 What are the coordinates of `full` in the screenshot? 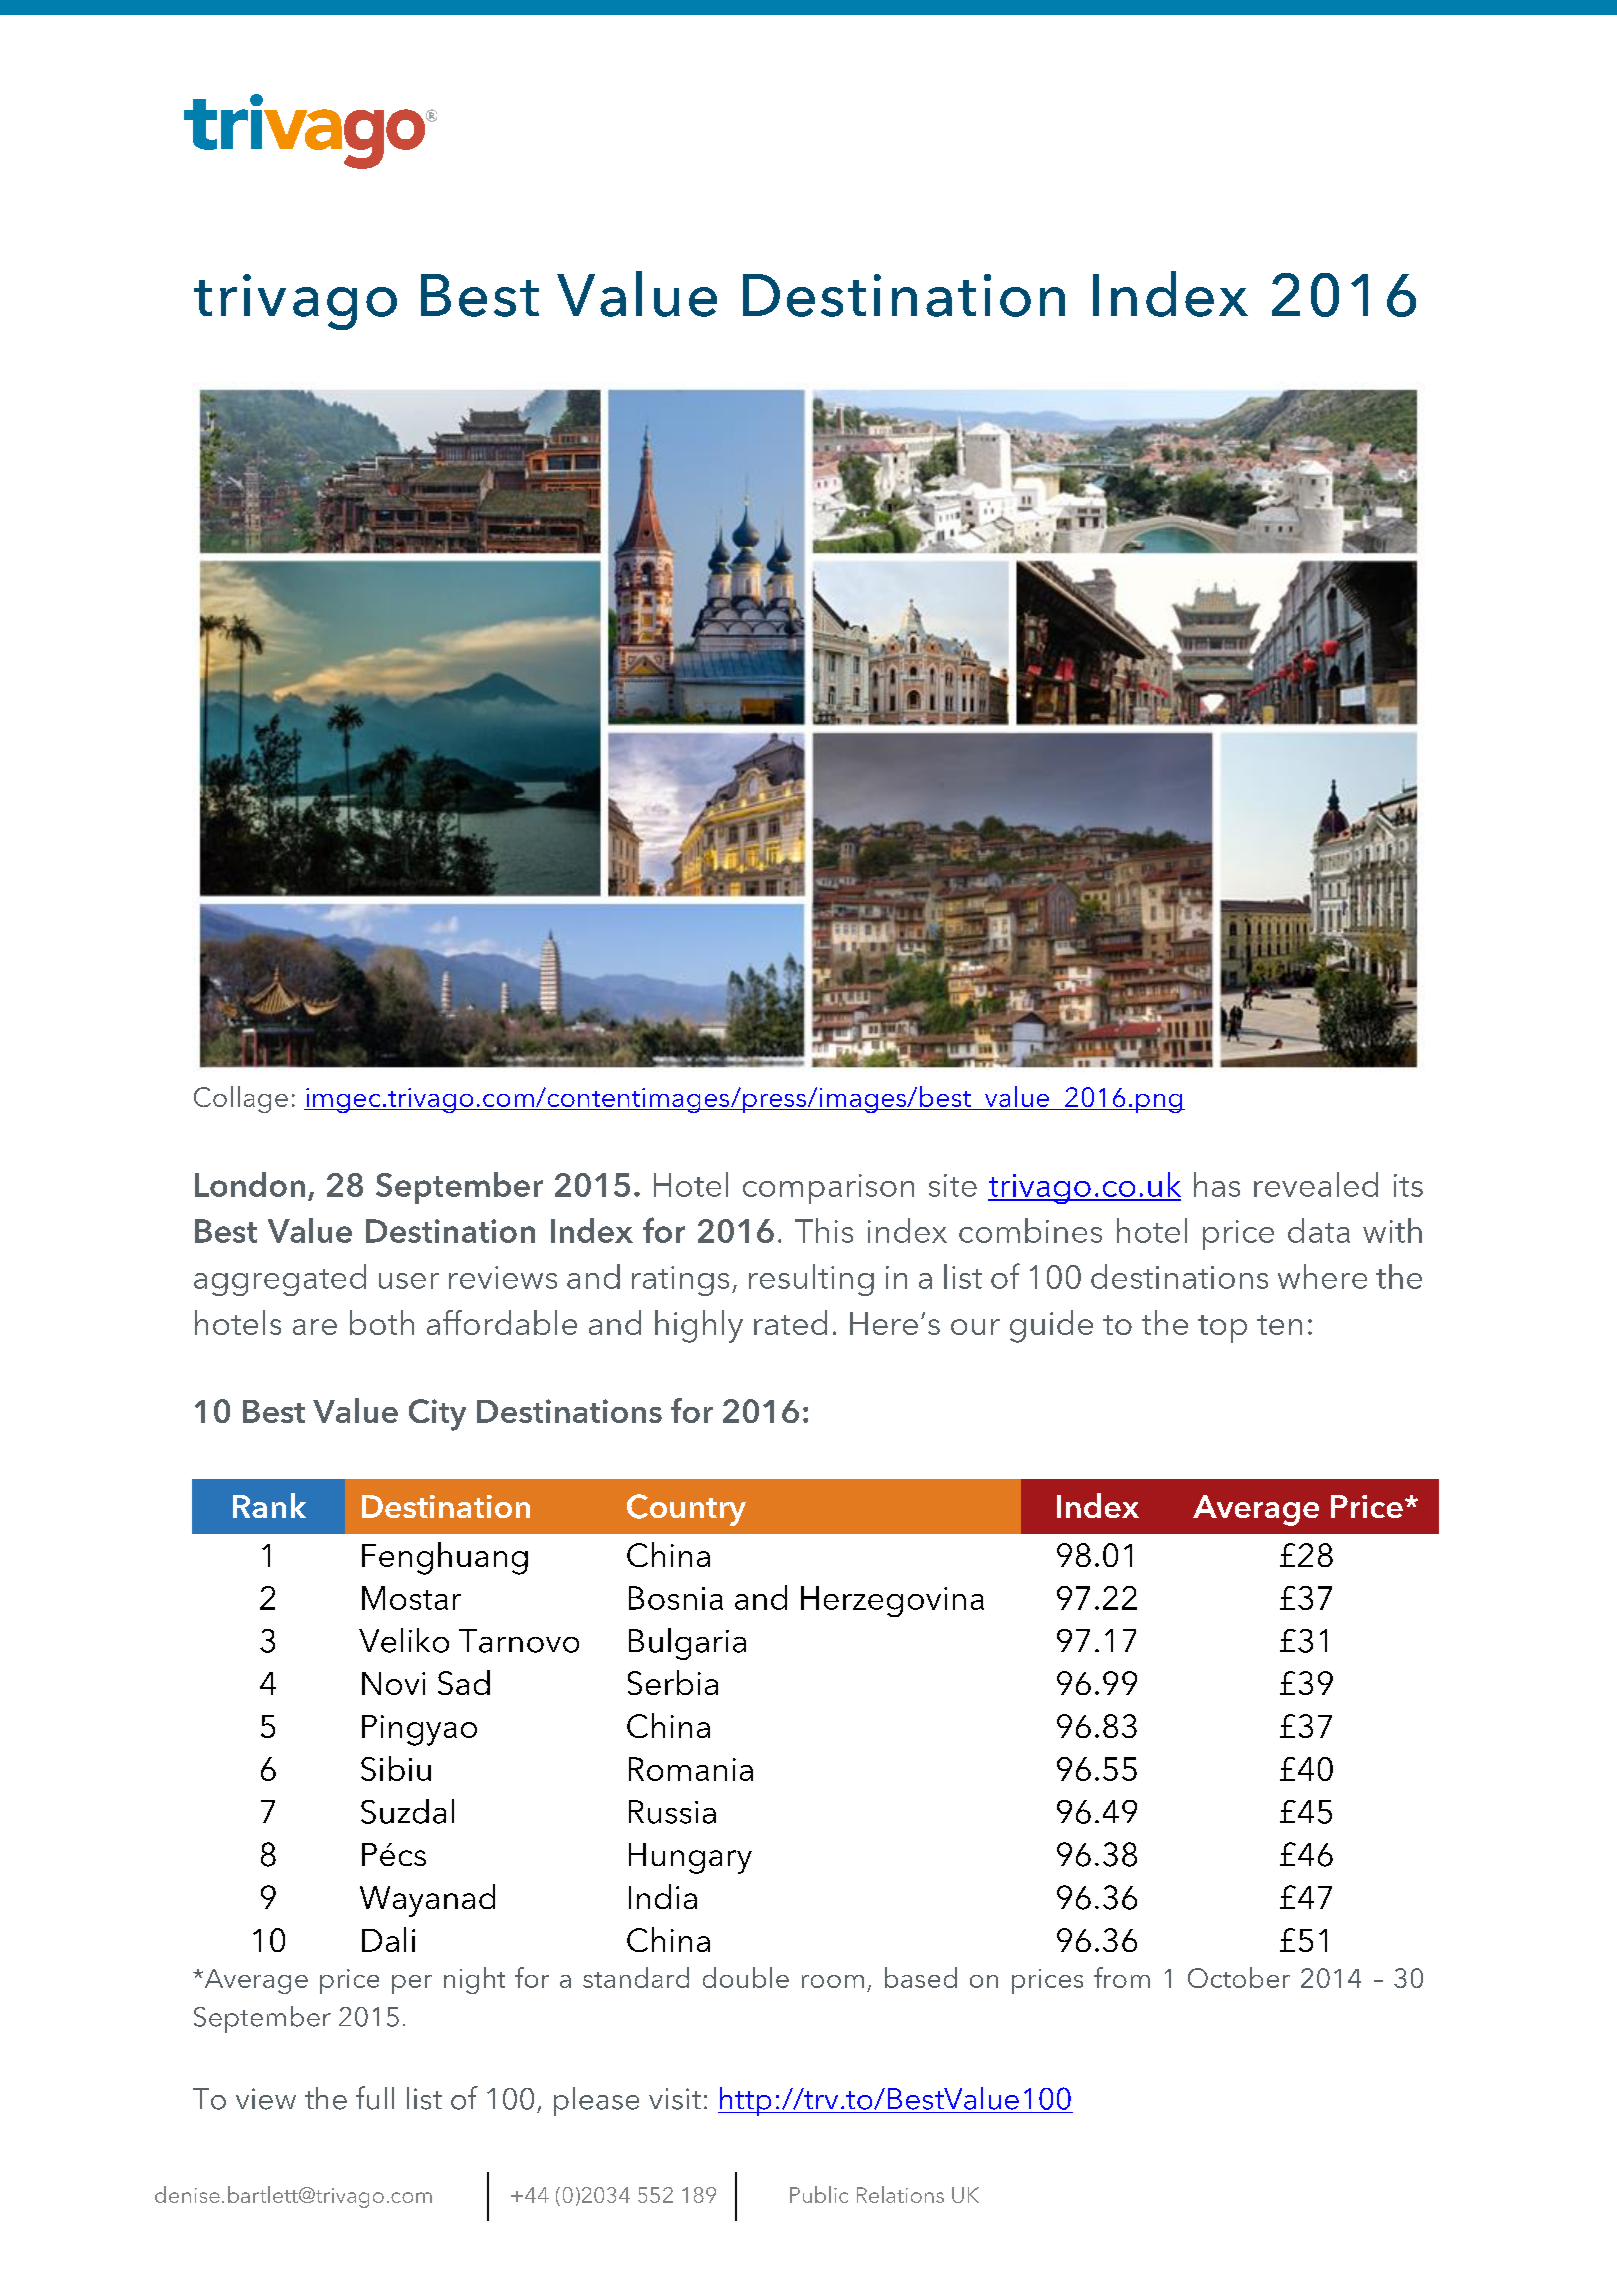 It's located at (375, 2098).
